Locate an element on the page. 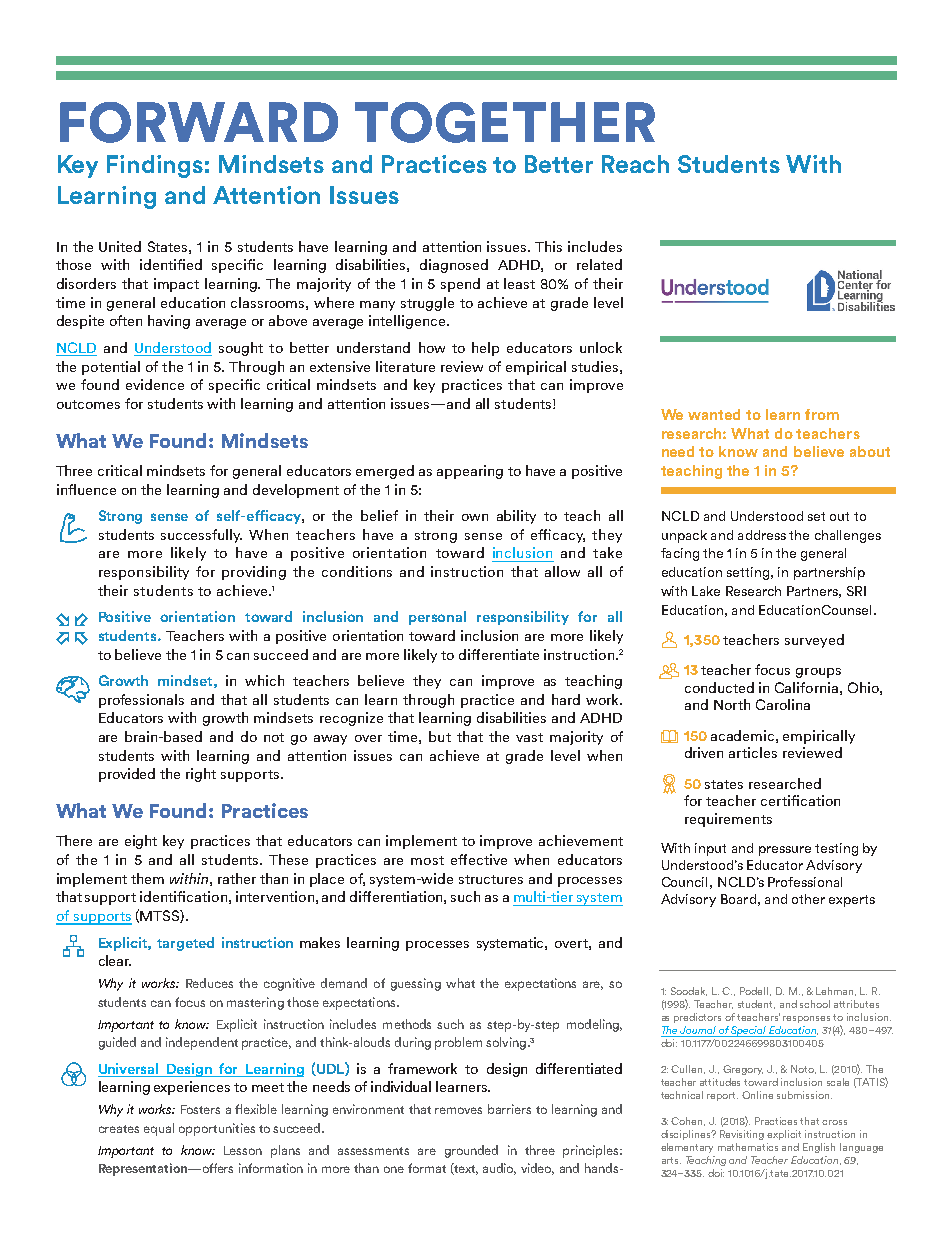  Reach is located at coordinates (635, 164).
